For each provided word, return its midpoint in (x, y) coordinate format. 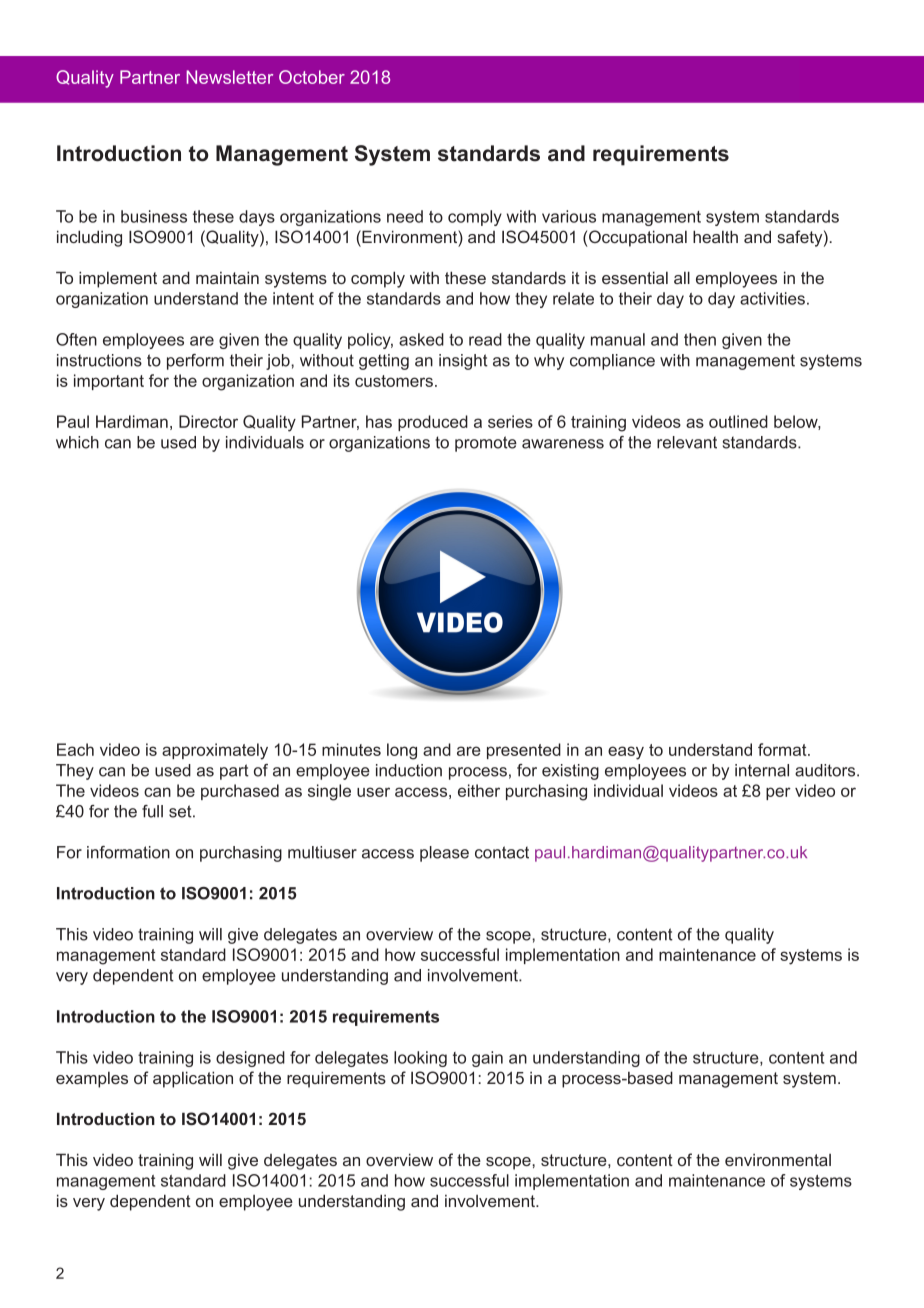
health (715, 236)
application (193, 1079)
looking (420, 1059)
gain (487, 1059)
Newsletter (229, 77)
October (312, 77)
